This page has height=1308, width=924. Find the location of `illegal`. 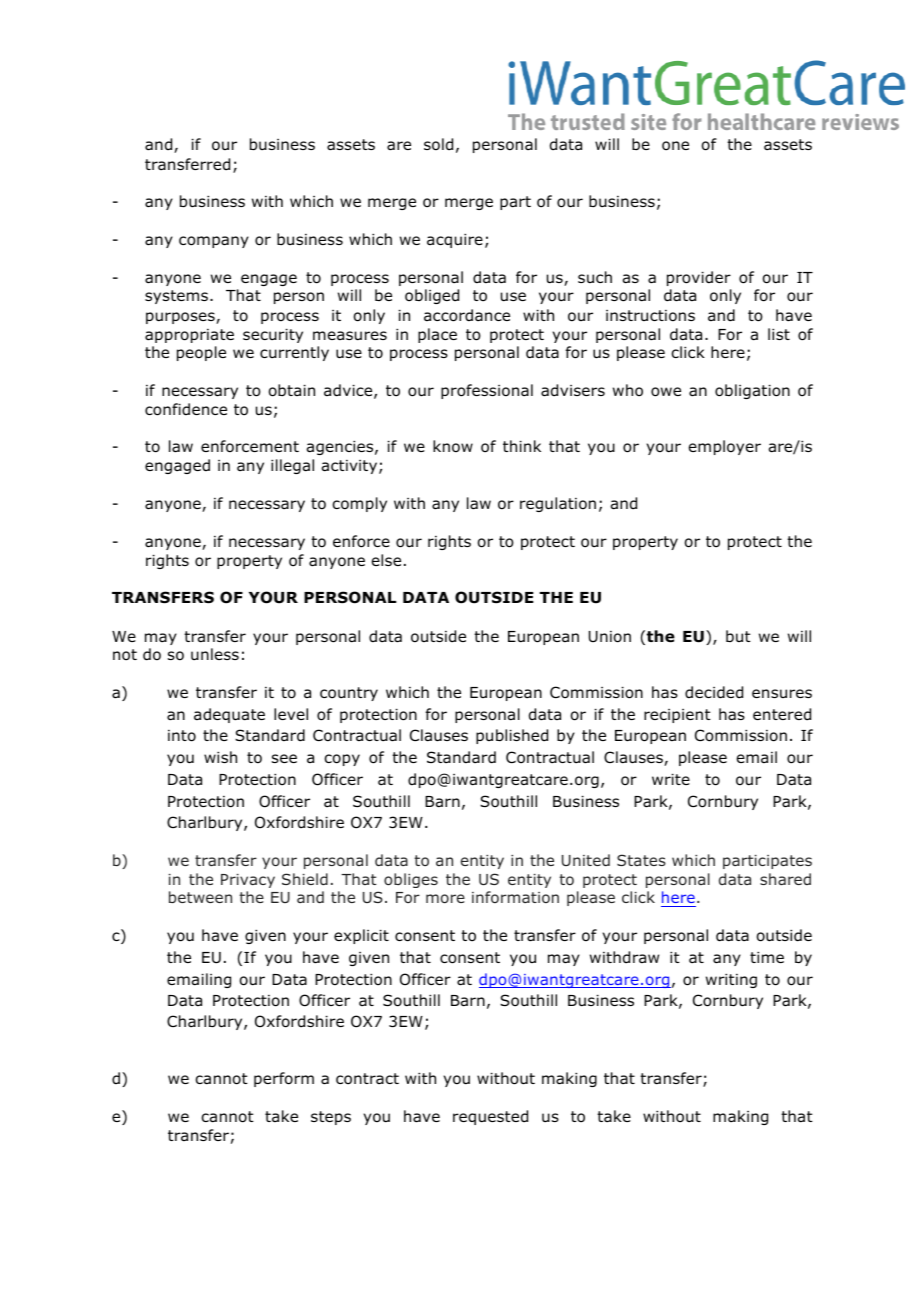

illegal is located at coordinates (292, 466).
